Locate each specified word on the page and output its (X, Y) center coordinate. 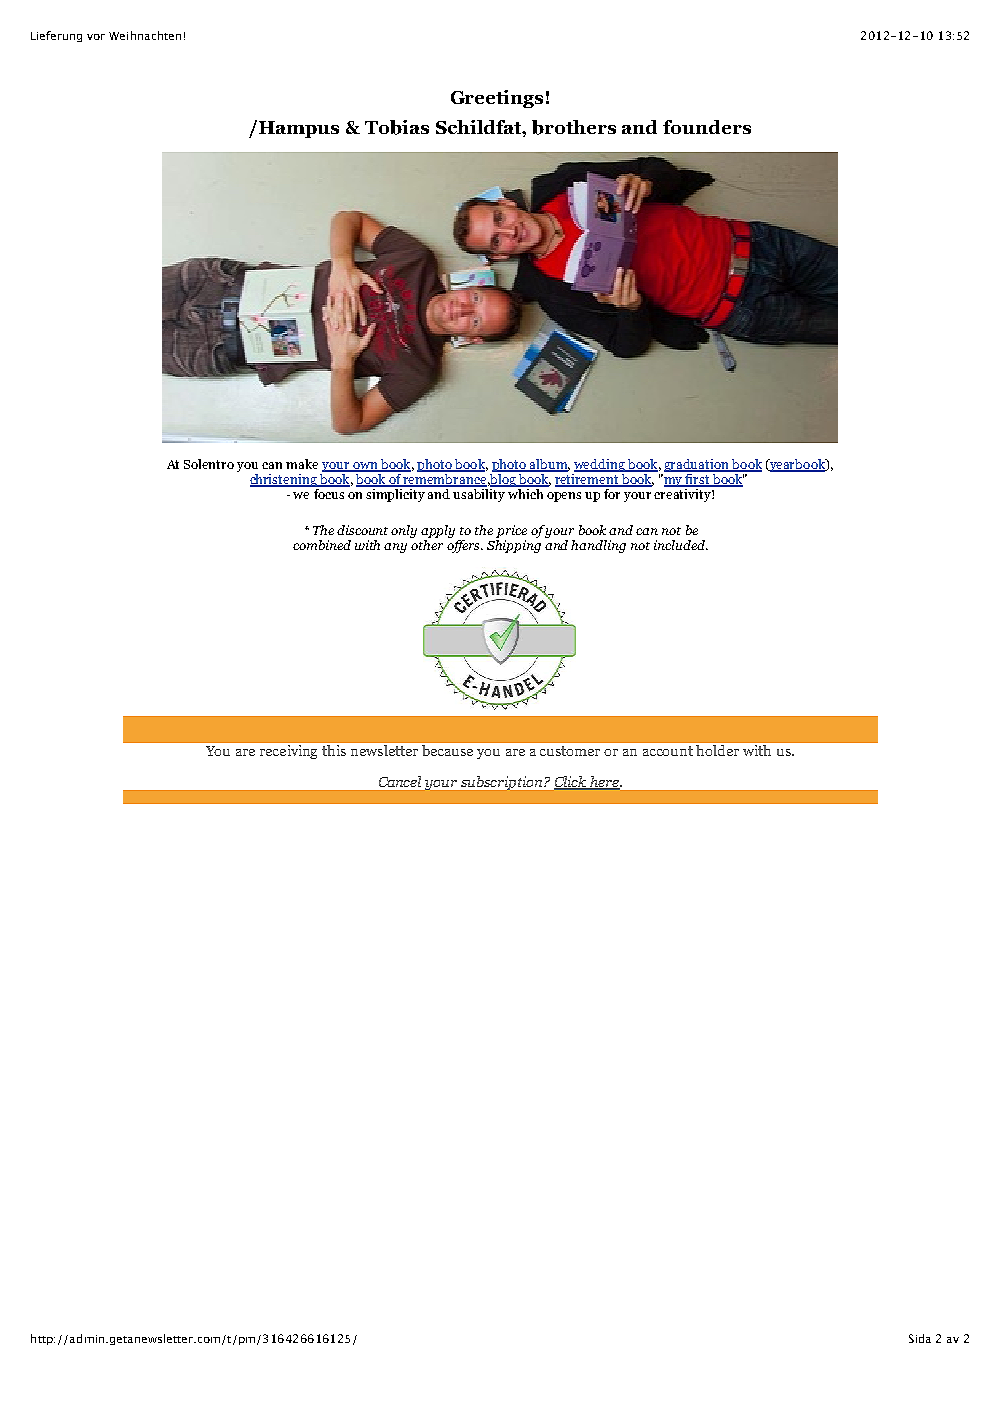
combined (322, 545)
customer (570, 751)
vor (96, 37)
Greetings (497, 99)
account (668, 751)
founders (707, 127)
